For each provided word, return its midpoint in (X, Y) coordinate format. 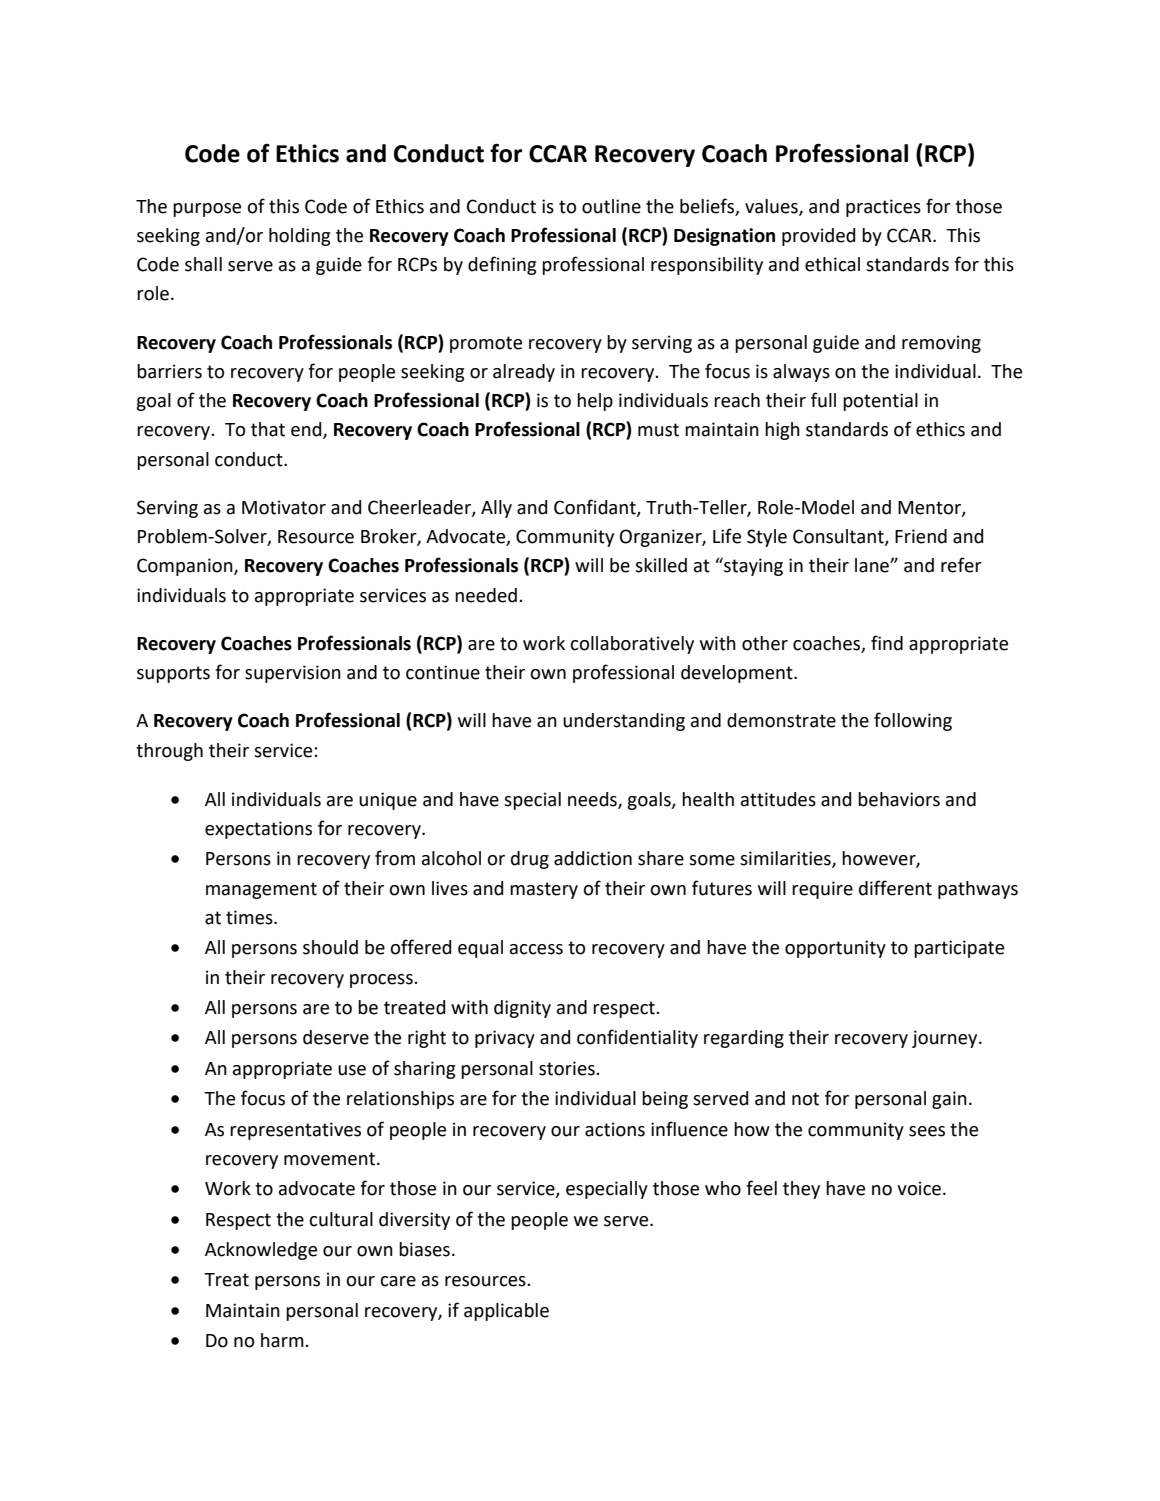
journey (946, 1039)
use (352, 1070)
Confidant (596, 507)
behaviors (899, 799)
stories (568, 1068)
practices (883, 208)
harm (283, 1340)
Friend (921, 536)
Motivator (284, 507)
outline (611, 206)
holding (299, 237)
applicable (506, 1312)
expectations (258, 830)
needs (593, 800)
